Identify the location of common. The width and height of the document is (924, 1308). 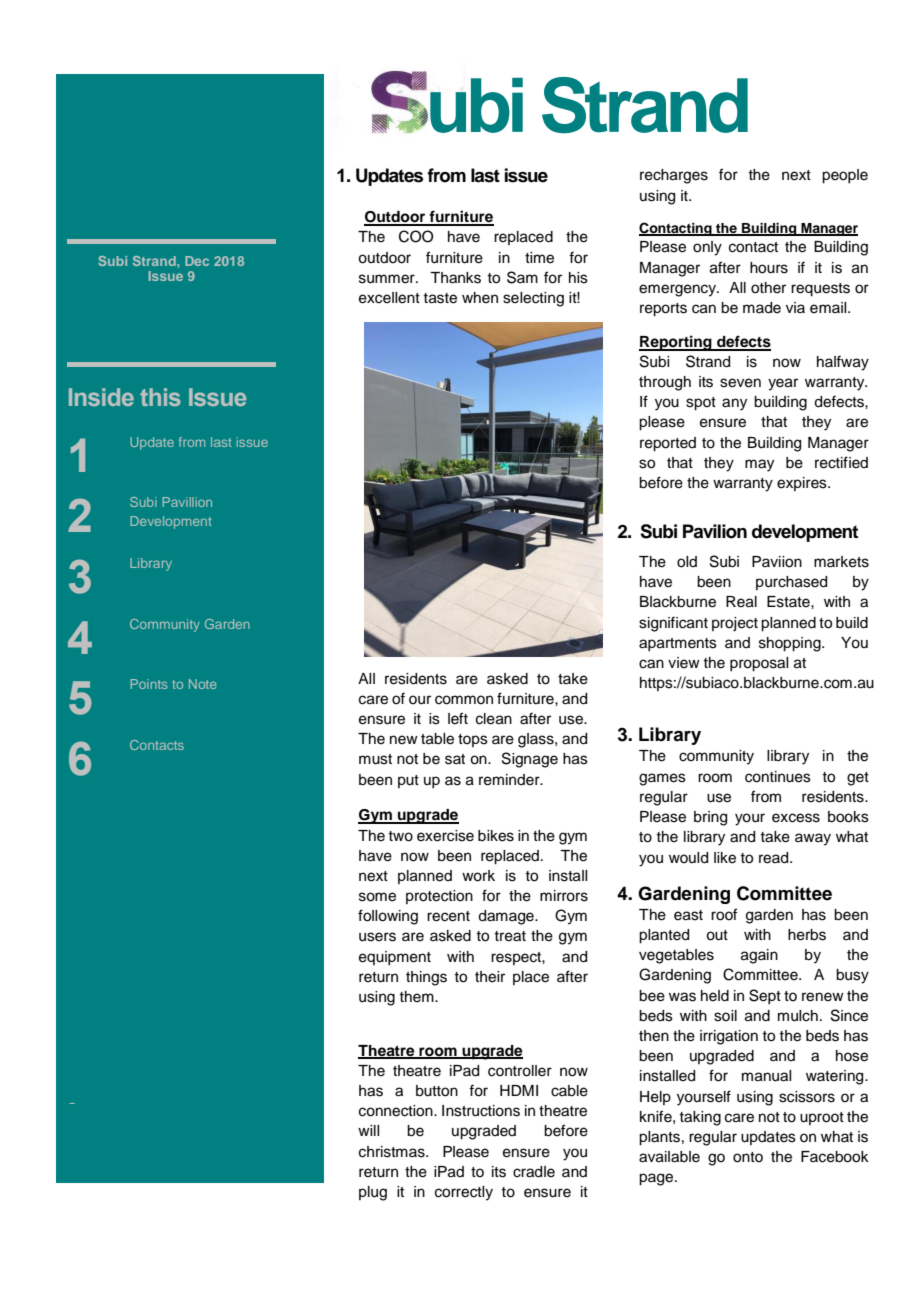
(464, 700).
